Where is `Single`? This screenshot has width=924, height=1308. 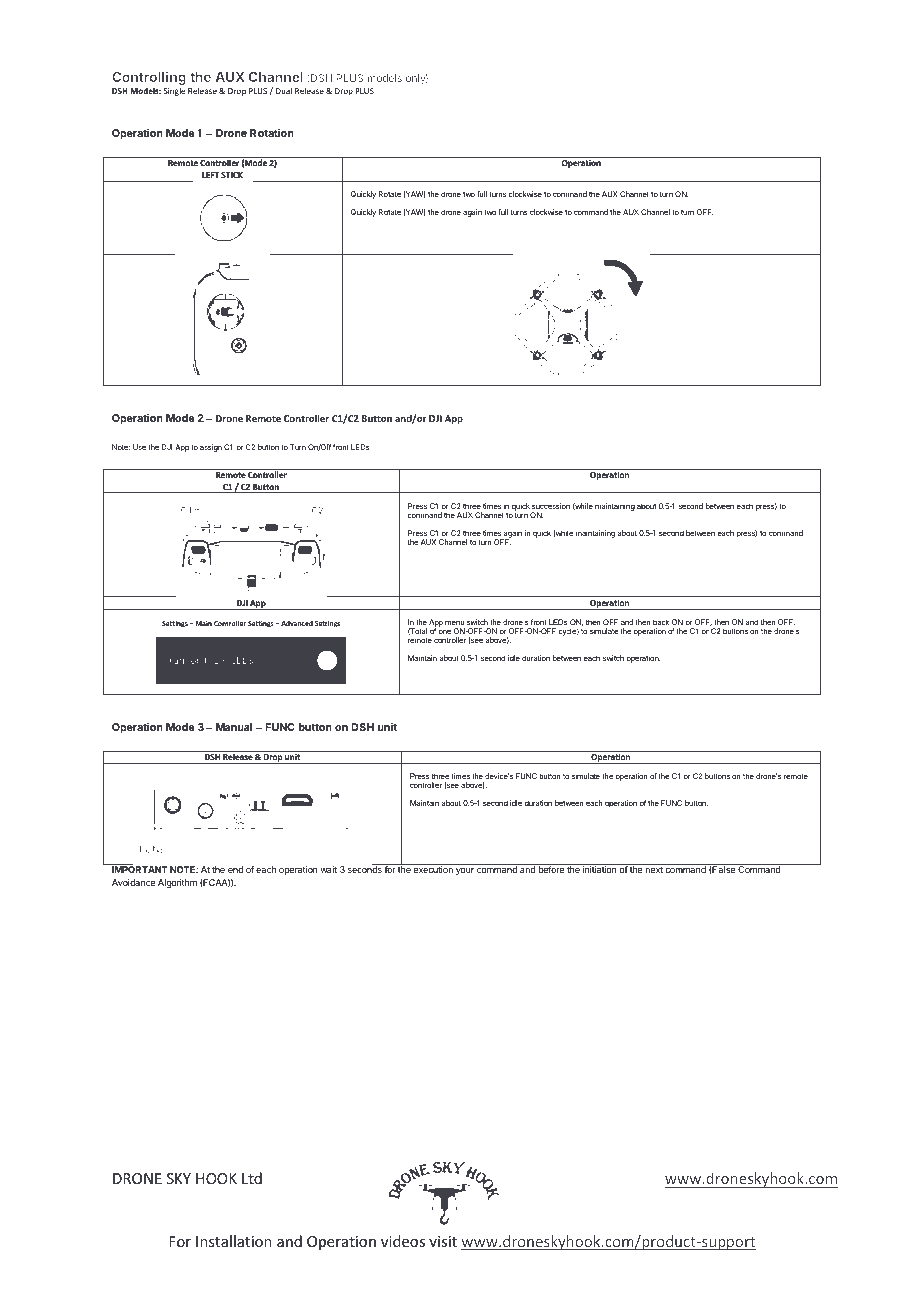 Single is located at coordinates (174, 92).
